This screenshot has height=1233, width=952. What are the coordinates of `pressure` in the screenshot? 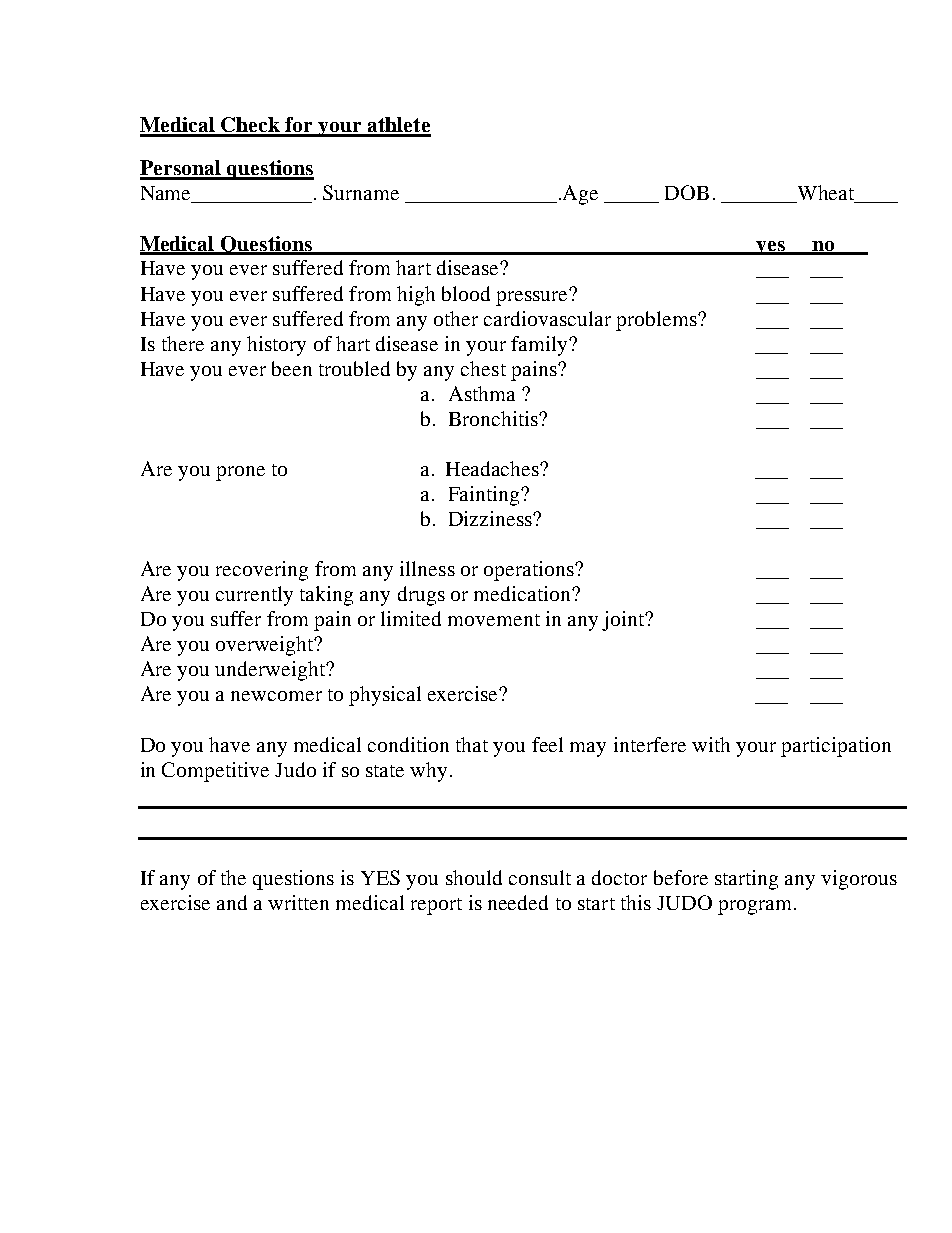 It's located at (533, 297).
